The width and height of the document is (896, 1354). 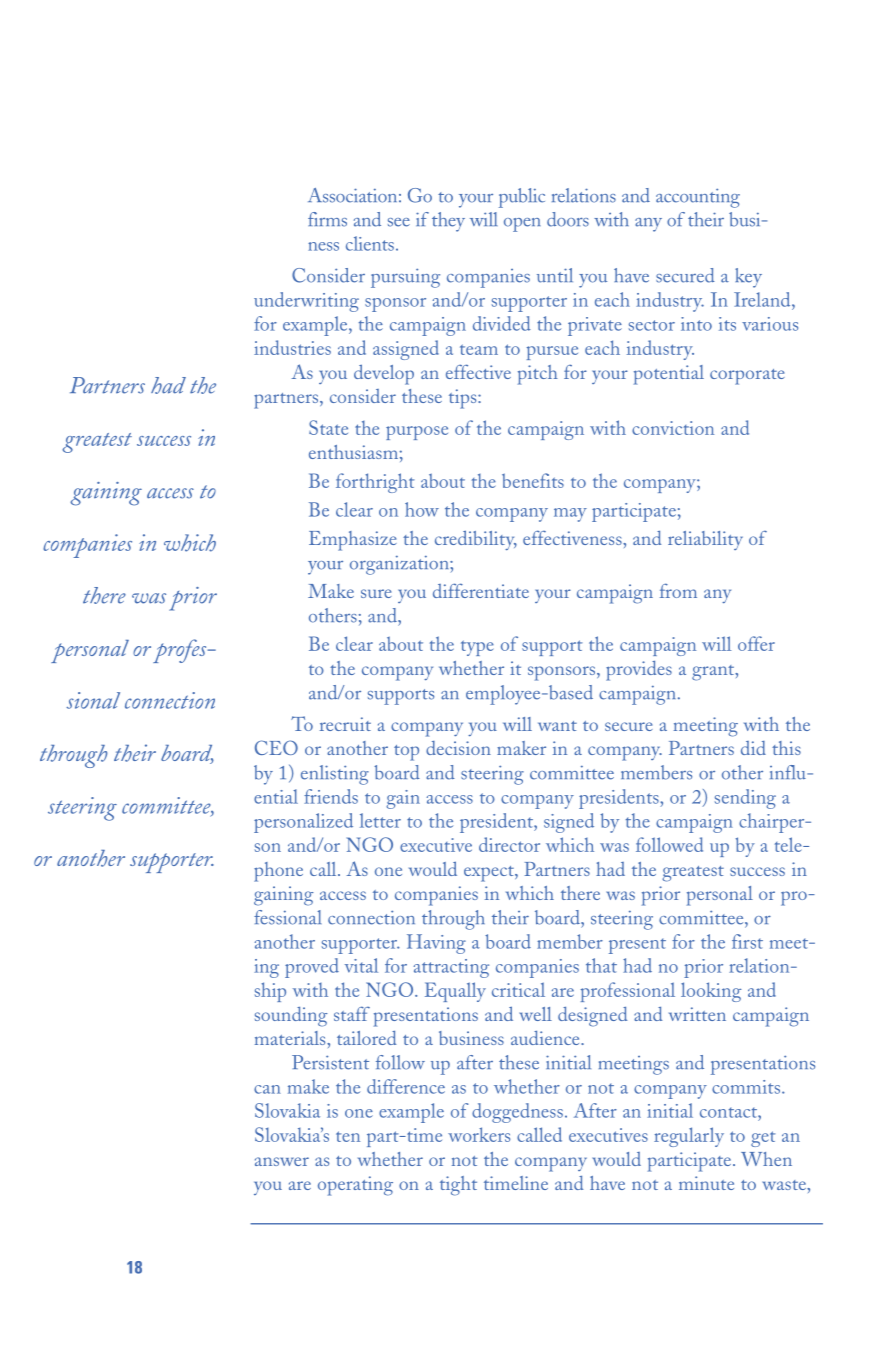 I want to click on director, so click(x=509, y=844).
